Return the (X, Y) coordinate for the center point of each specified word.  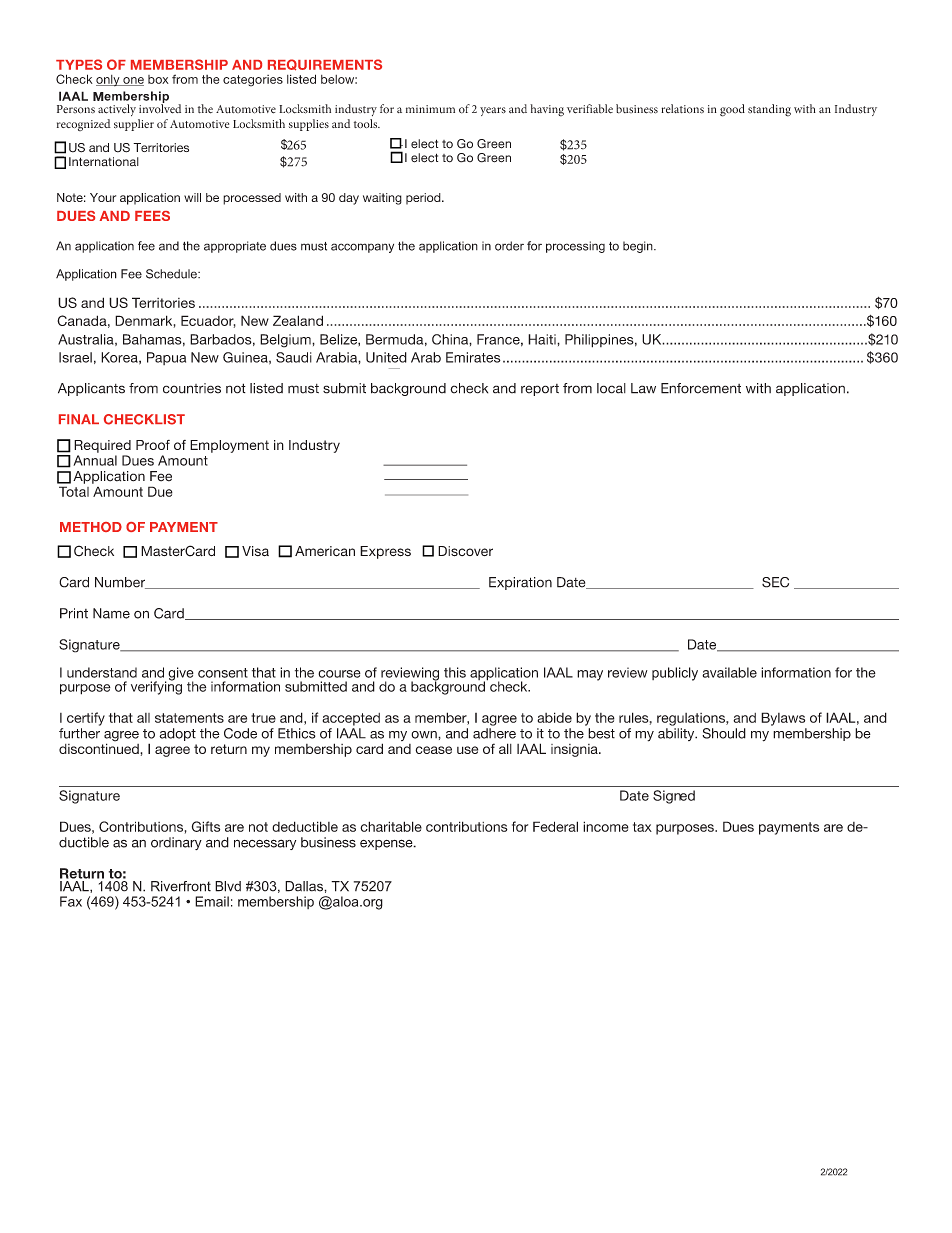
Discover (465, 551)
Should (724, 733)
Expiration (520, 583)
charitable (391, 826)
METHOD (91, 527)
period (424, 199)
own (425, 735)
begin (639, 247)
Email (212, 901)
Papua (166, 358)
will (192, 197)
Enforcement (701, 388)
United (386, 357)
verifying (156, 687)
